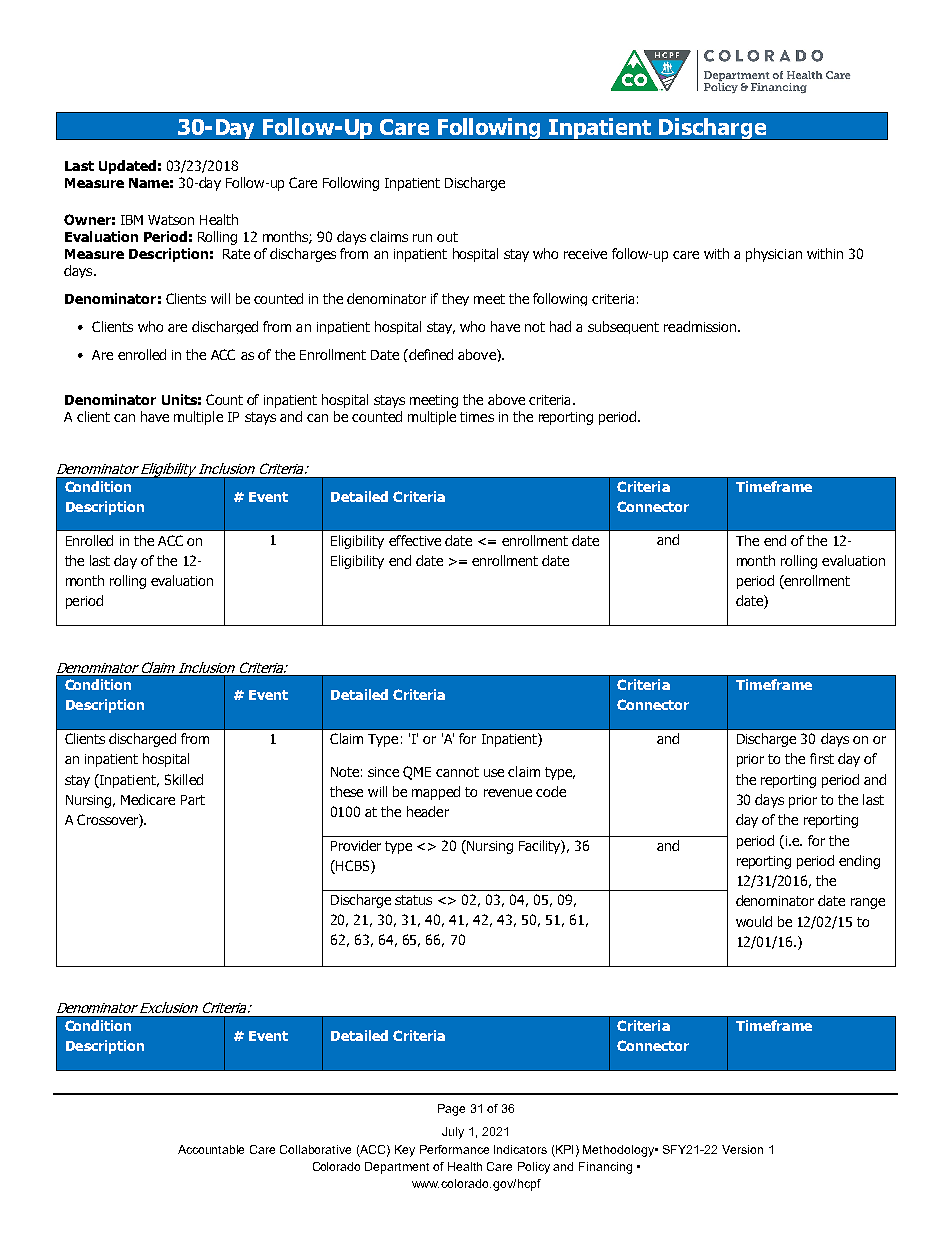 The height and width of the page is (1233, 952). Describe the element at coordinates (859, 862) in the page. I see `ending` at that location.
